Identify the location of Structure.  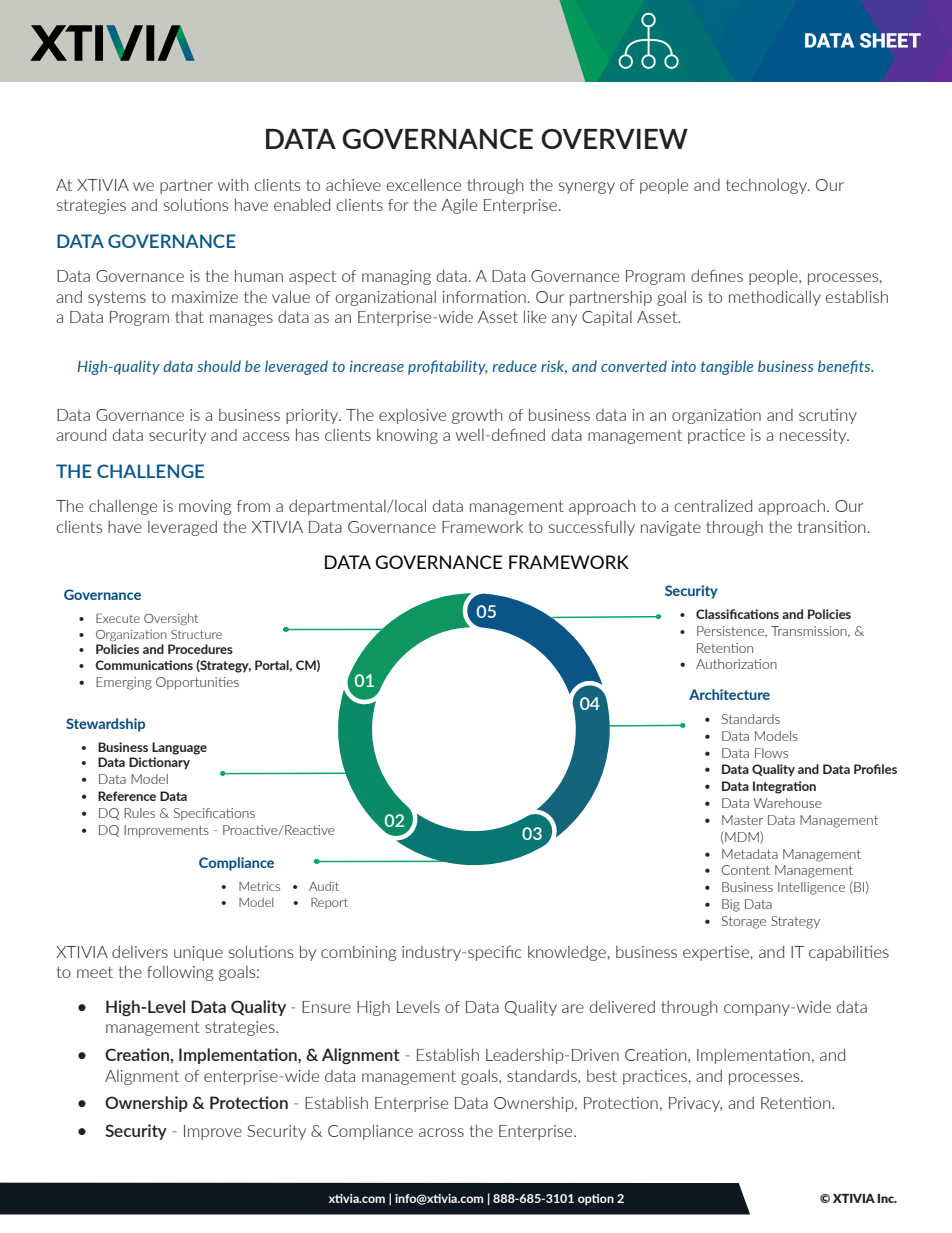
(196, 634).
